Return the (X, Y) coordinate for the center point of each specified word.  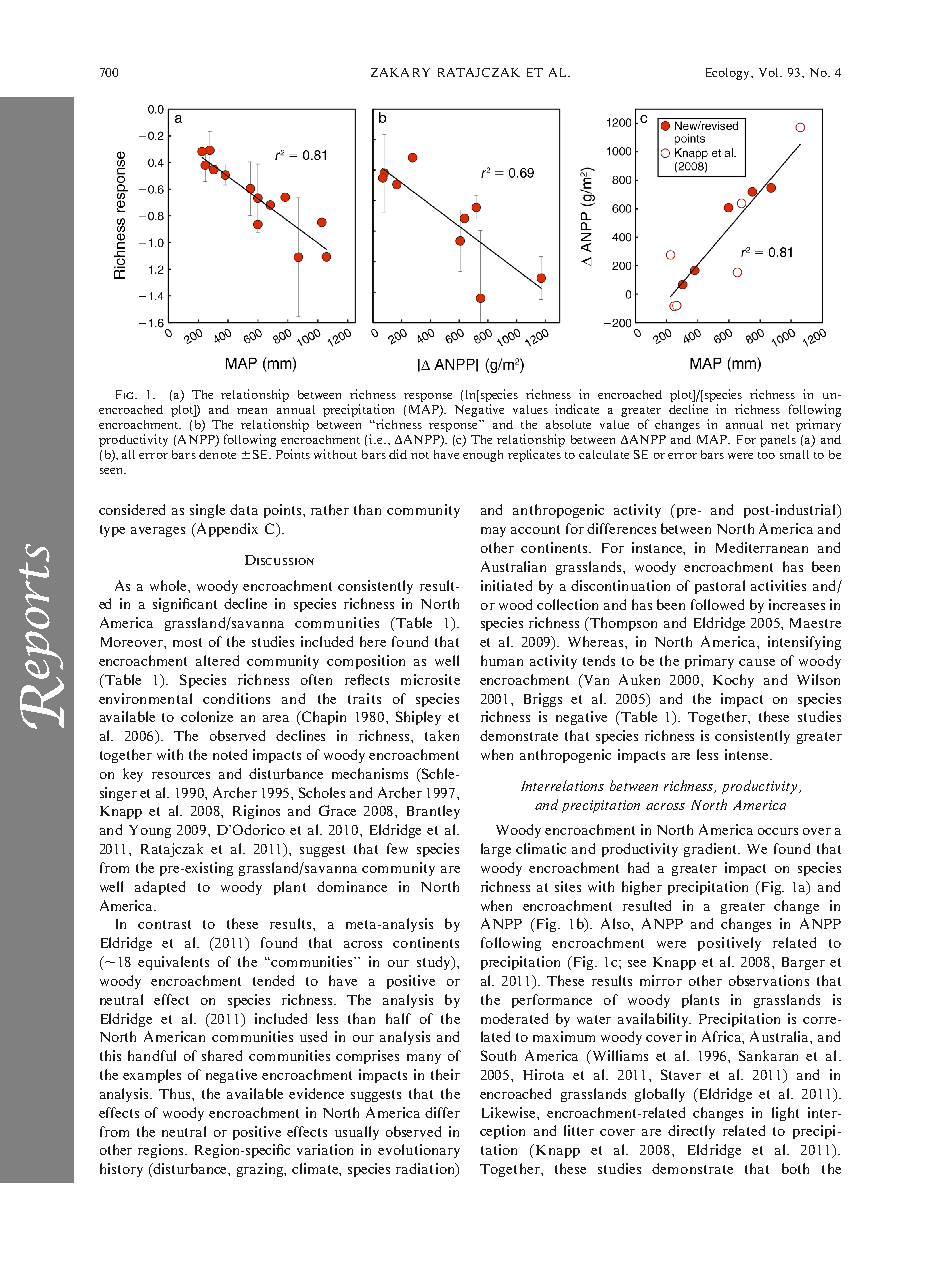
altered (217, 660)
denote (217, 454)
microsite (430, 679)
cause (757, 662)
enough (483, 456)
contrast (164, 924)
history (121, 1170)
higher (642, 888)
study (435, 963)
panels (778, 441)
